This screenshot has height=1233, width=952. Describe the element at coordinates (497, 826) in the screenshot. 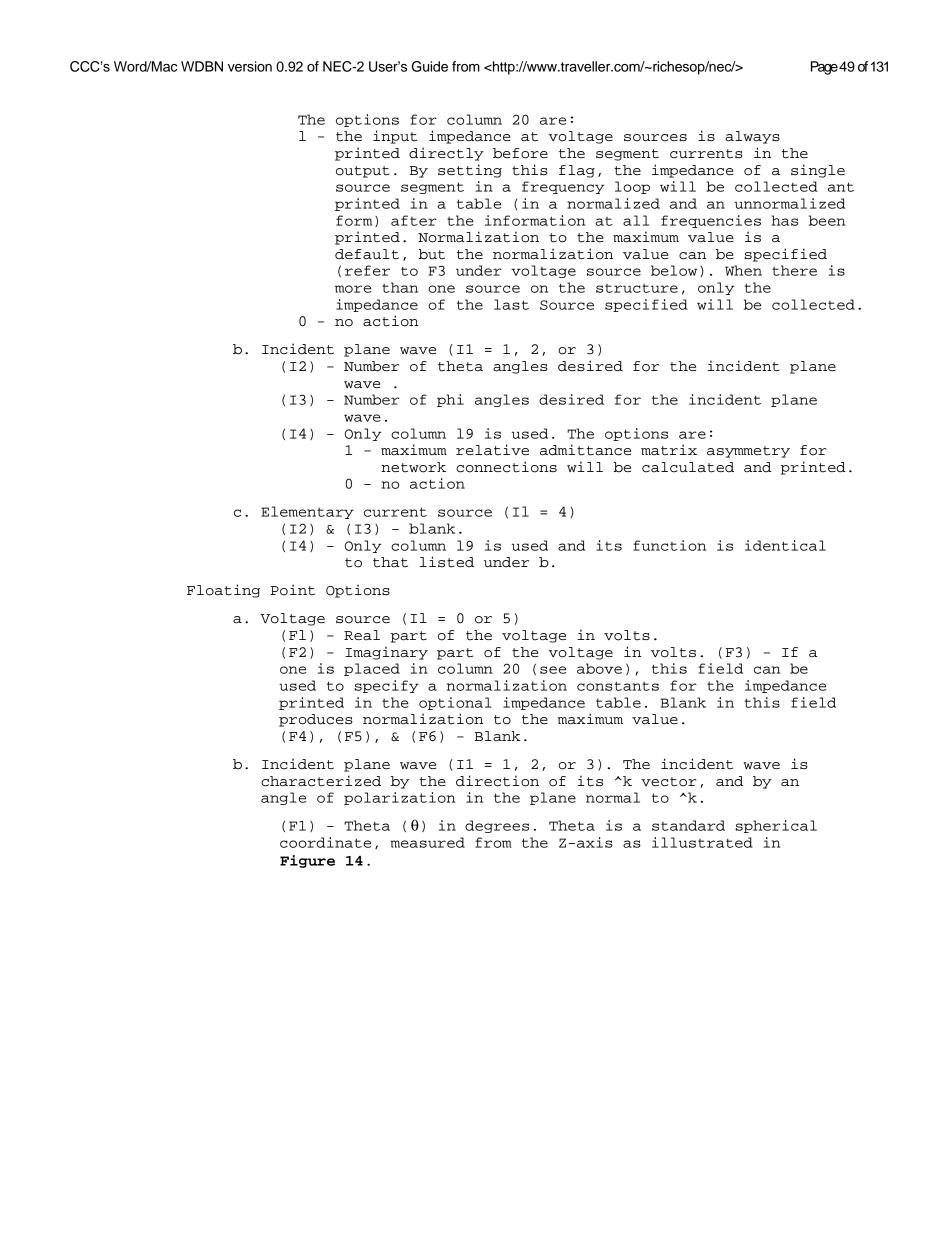

I see `degrees` at that location.
